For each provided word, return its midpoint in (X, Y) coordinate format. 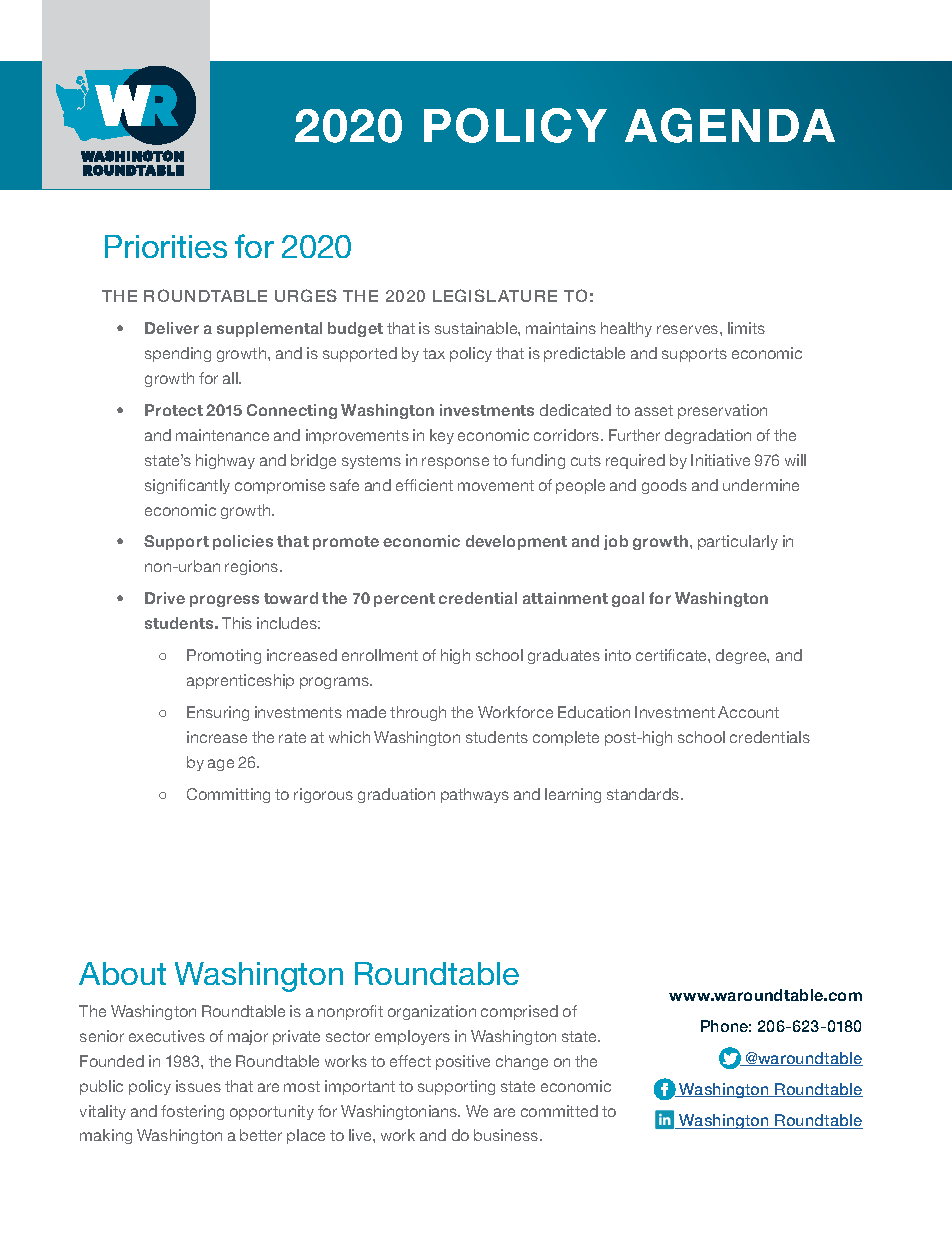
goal (628, 599)
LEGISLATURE (495, 295)
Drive (165, 598)
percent (404, 600)
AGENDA (730, 125)
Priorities (166, 246)
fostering (192, 1112)
